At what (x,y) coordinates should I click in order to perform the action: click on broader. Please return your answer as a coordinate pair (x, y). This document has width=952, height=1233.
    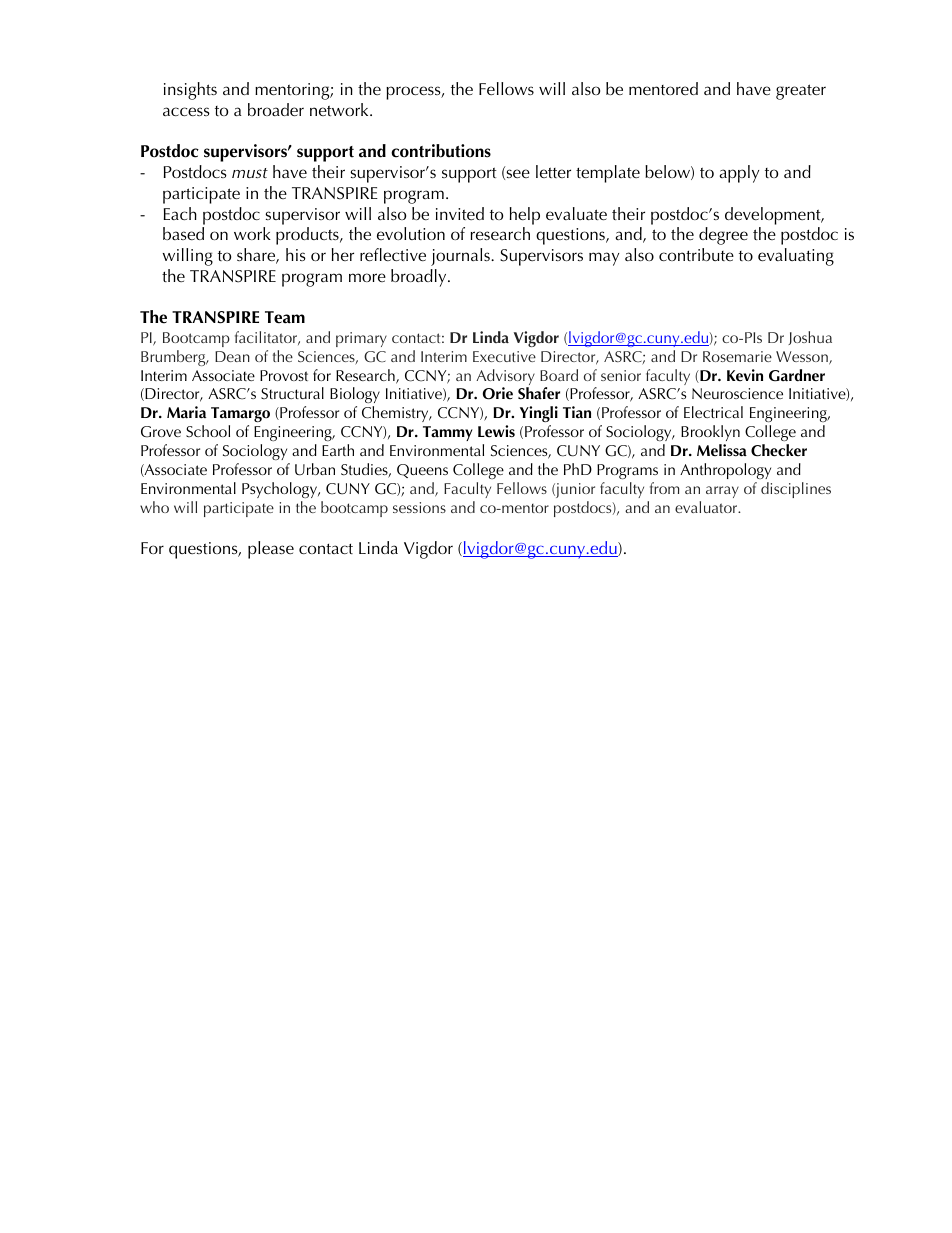
    Looking at the image, I should click on (276, 109).
